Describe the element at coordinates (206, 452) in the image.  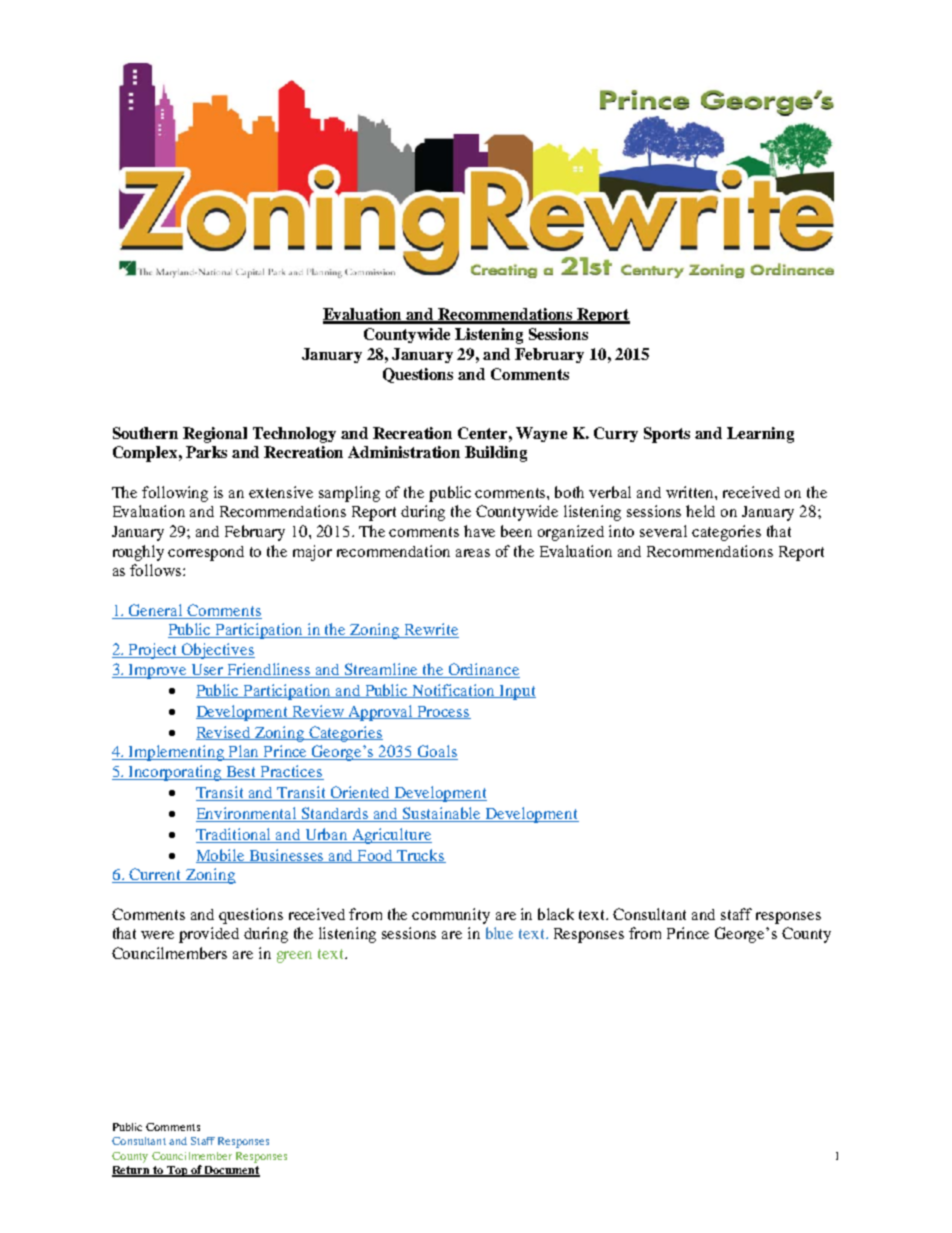
I see `Parks` at that location.
